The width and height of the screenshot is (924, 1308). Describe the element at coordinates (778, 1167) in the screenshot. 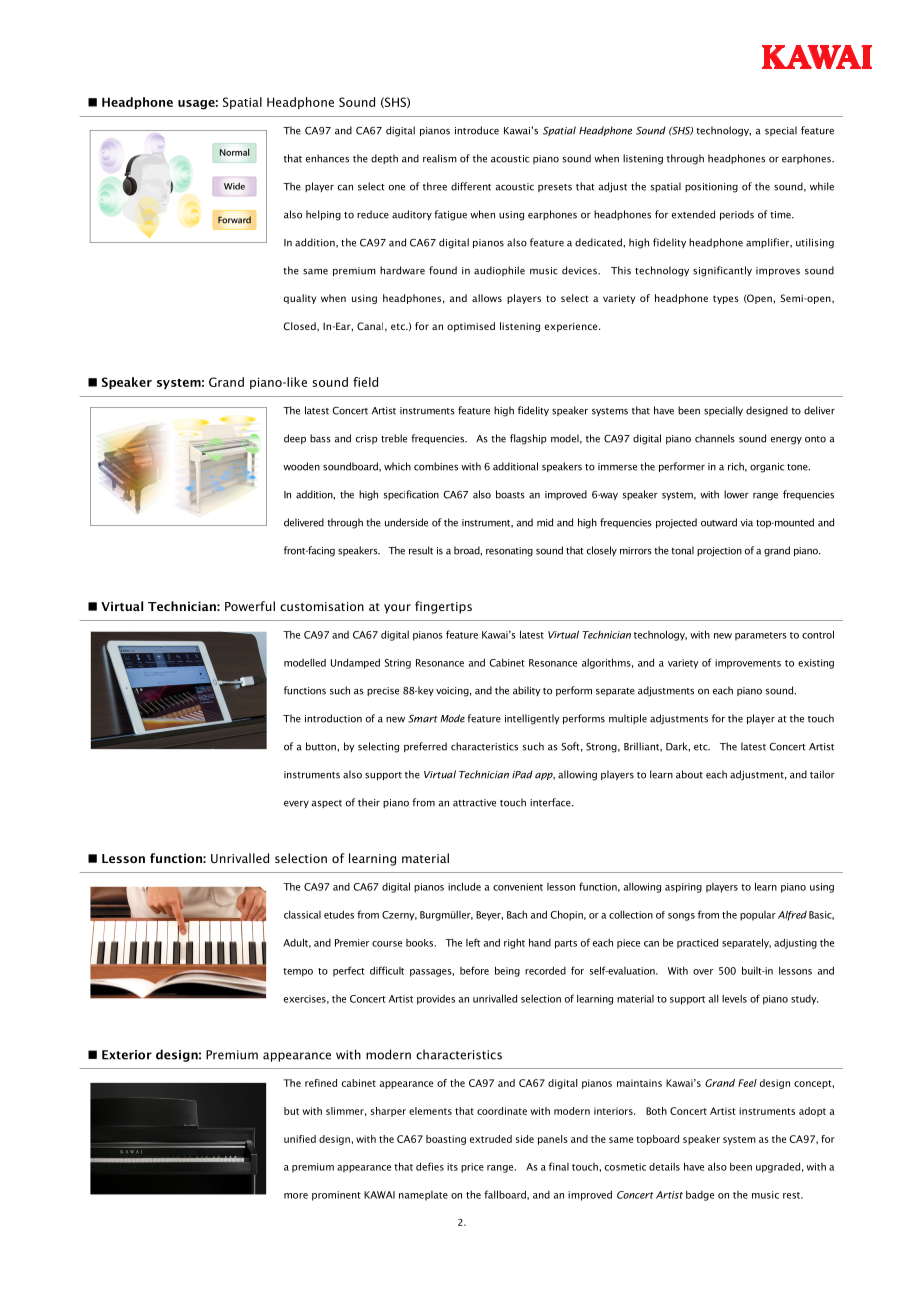

I see `upgraded` at that location.
